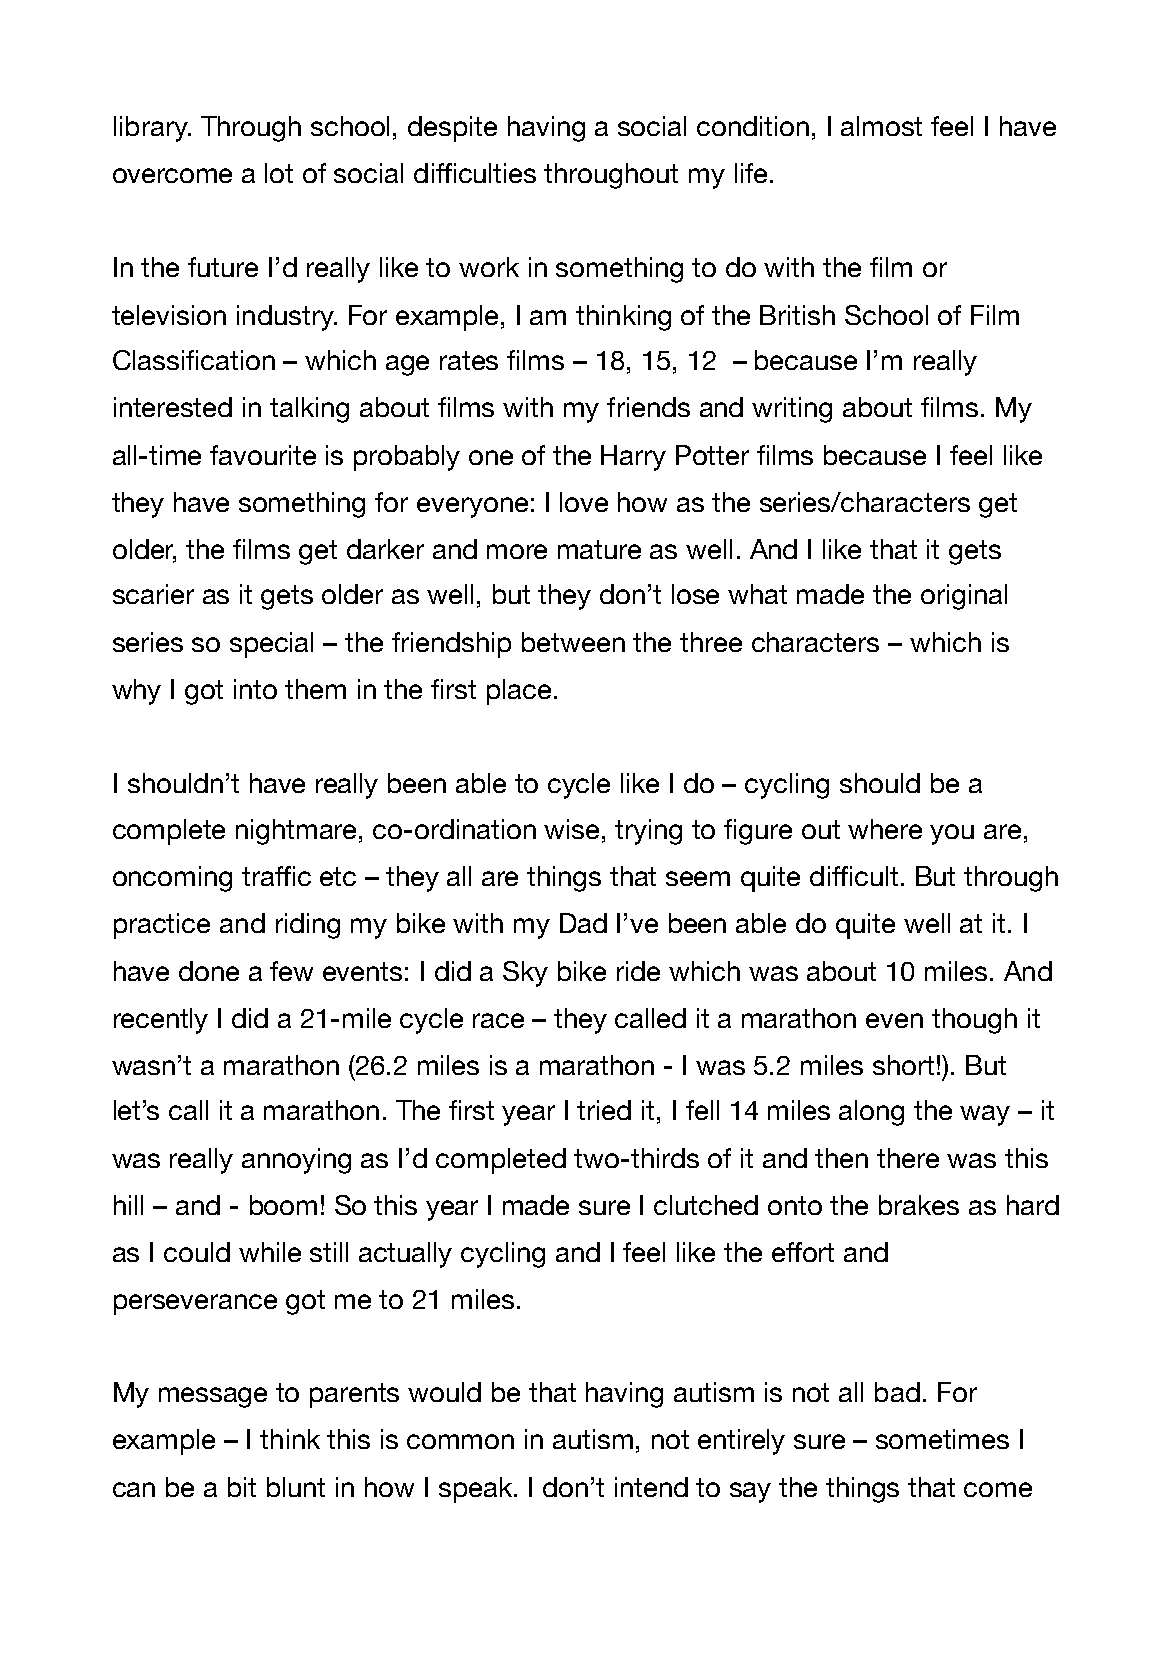 This page has height=1658, width=1172. Describe the element at coordinates (908, 1158) in the page. I see `there` at that location.
